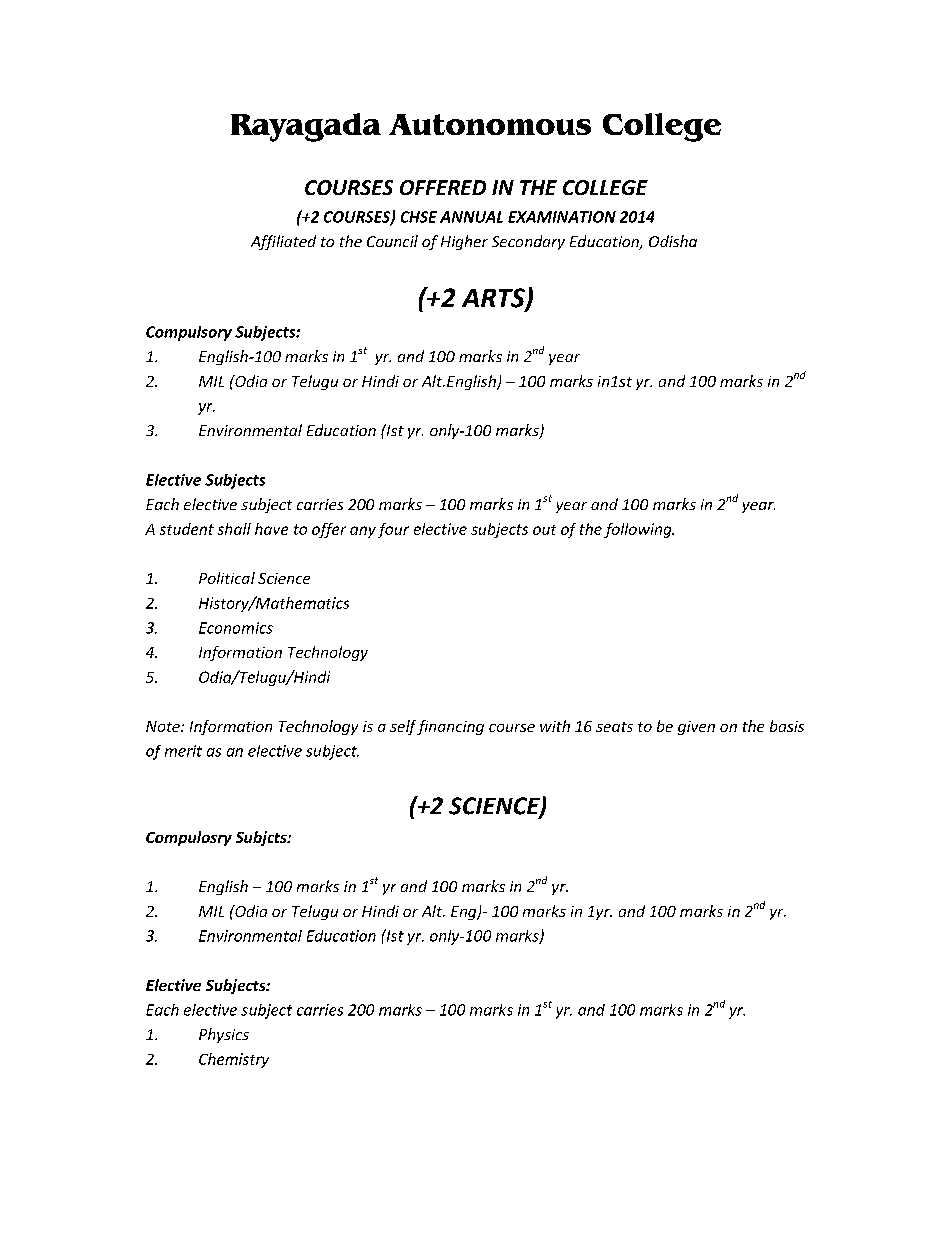 The height and width of the screenshot is (1233, 952). I want to click on Physics, so click(224, 1035).
